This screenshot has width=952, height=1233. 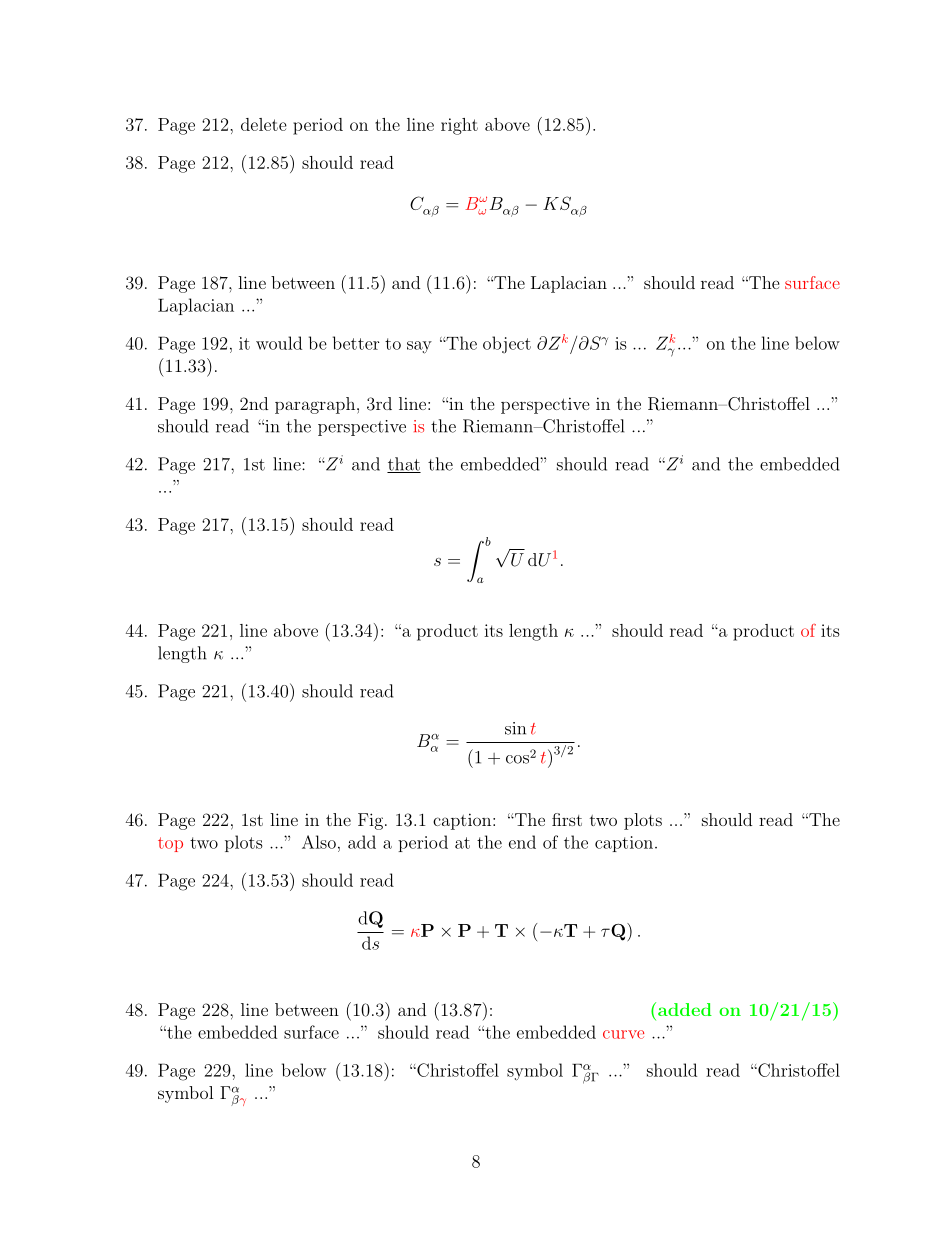 I want to click on right, so click(x=459, y=126).
